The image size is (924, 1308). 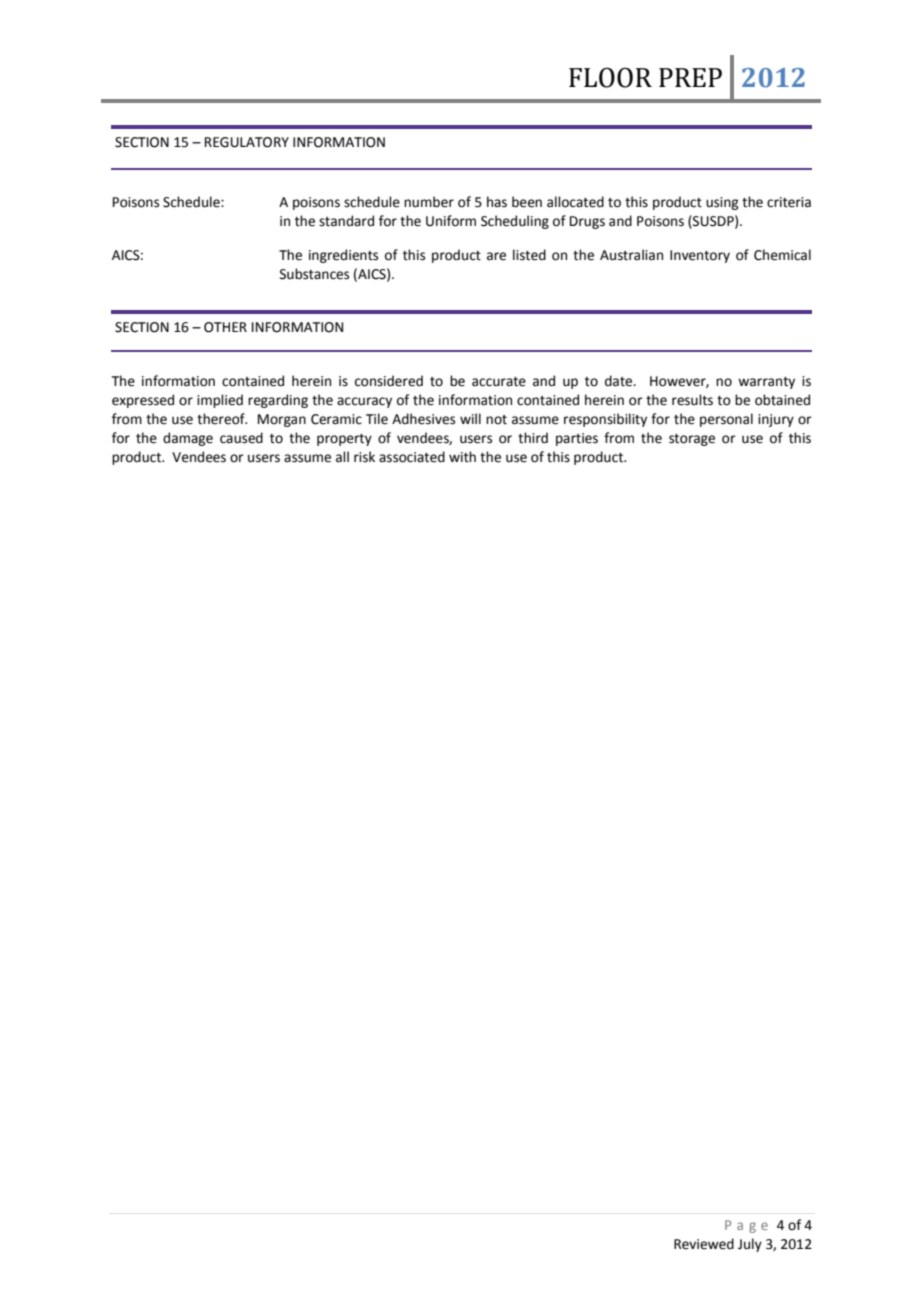 I want to click on PREP, so click(x=690, y=77).
